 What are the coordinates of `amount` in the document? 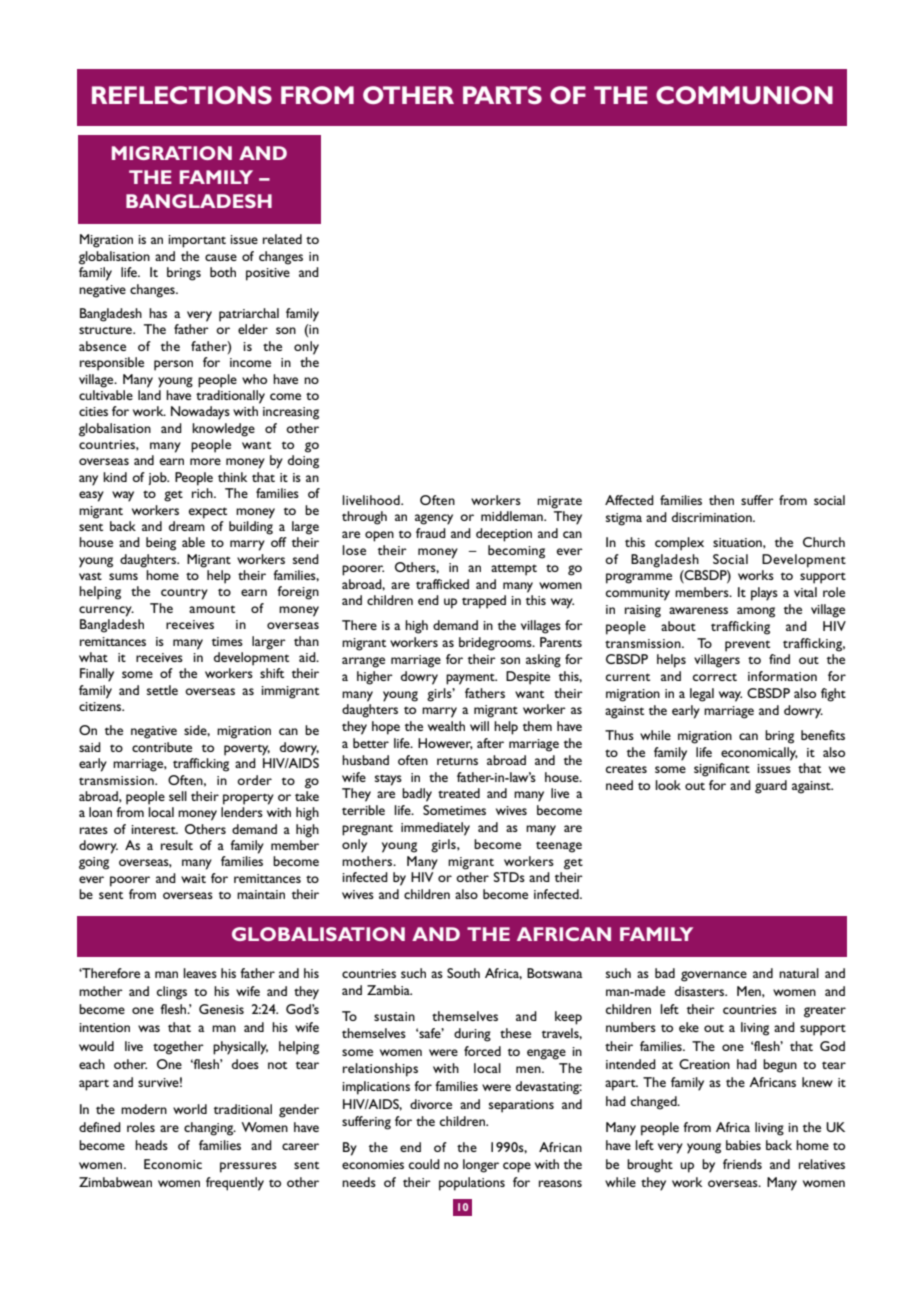 It's located at (212, 609).
